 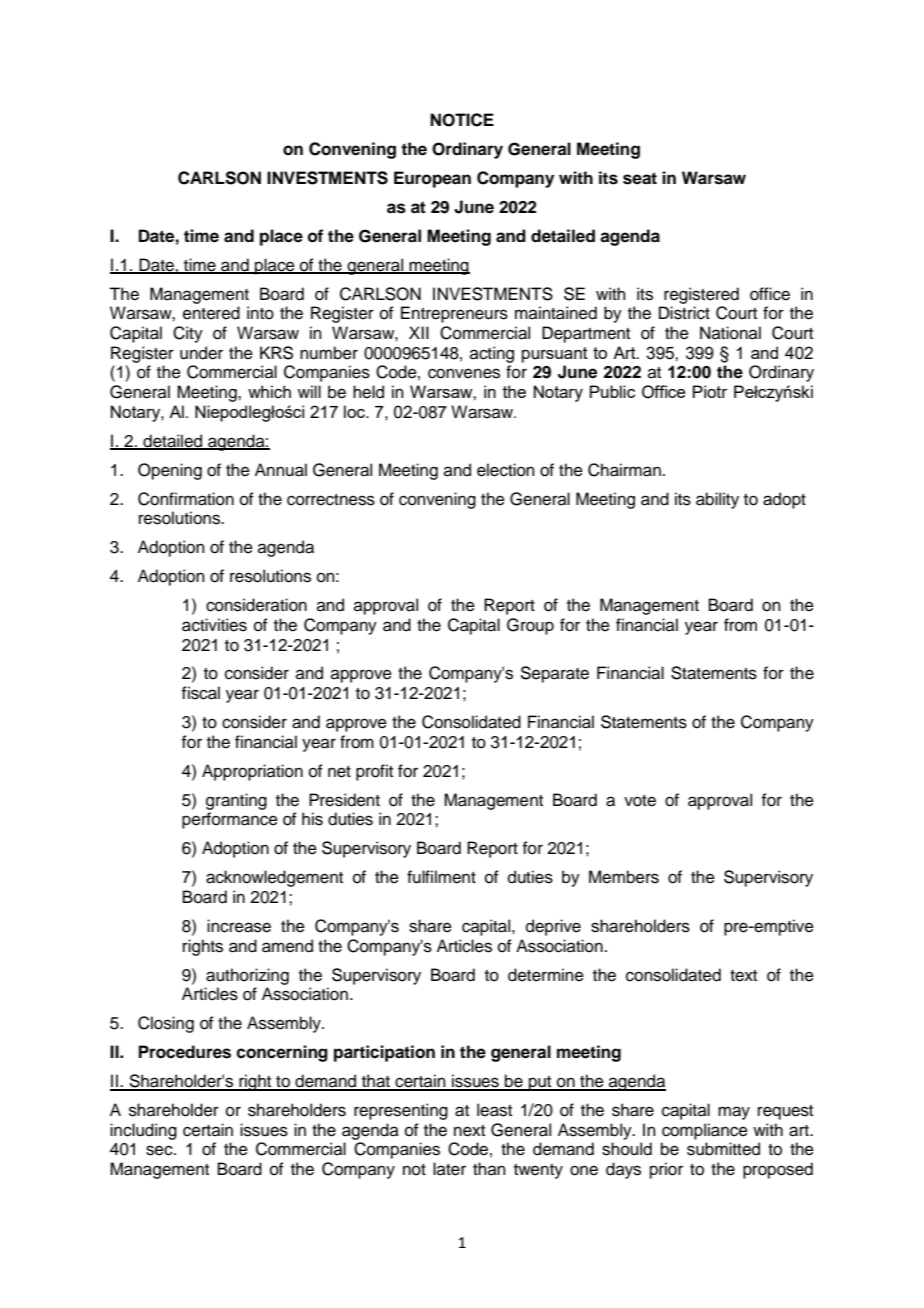 I want to click on National, so click(x=730, y=333).
